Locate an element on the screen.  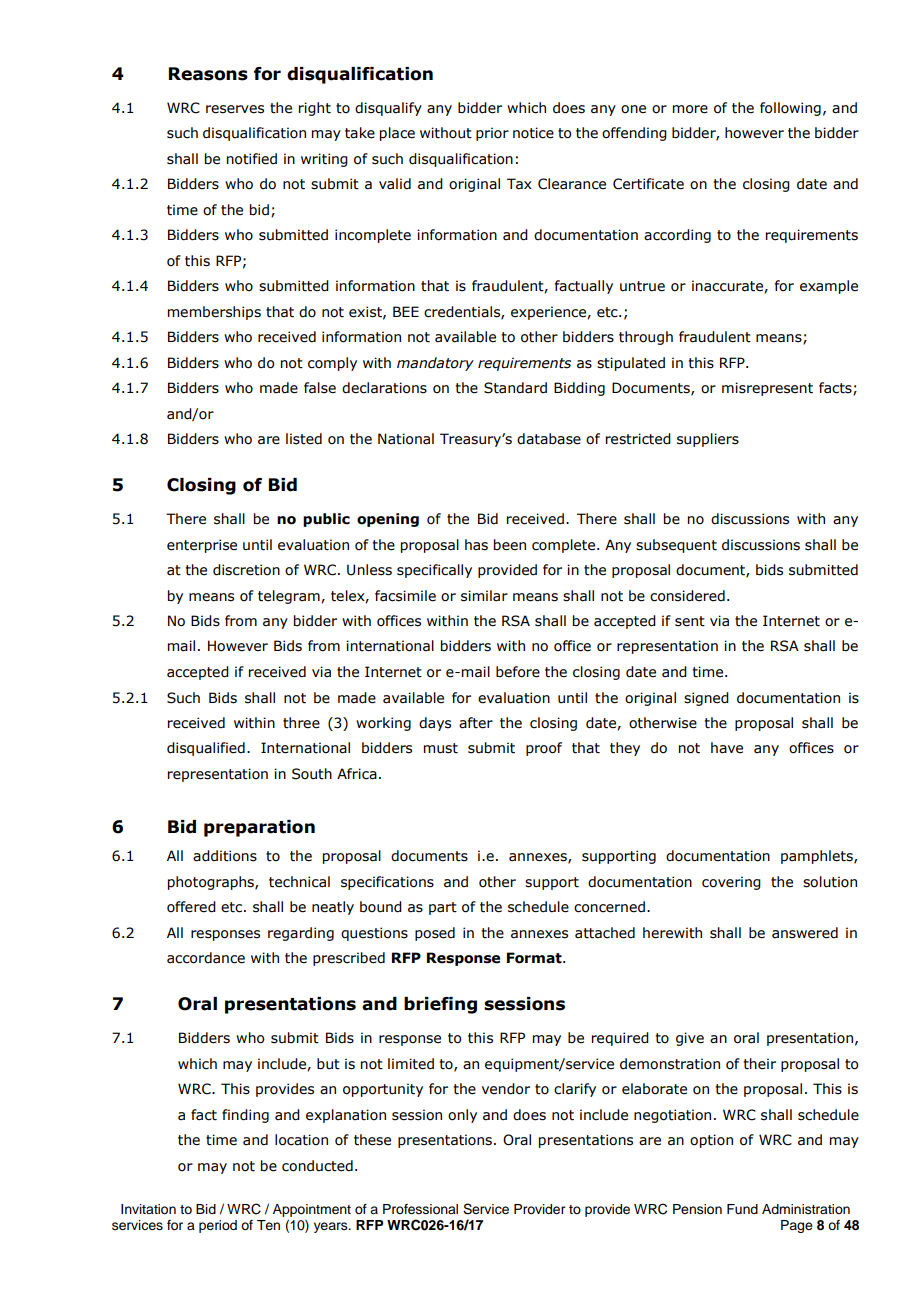
before is located at coordinates (518, 672).
